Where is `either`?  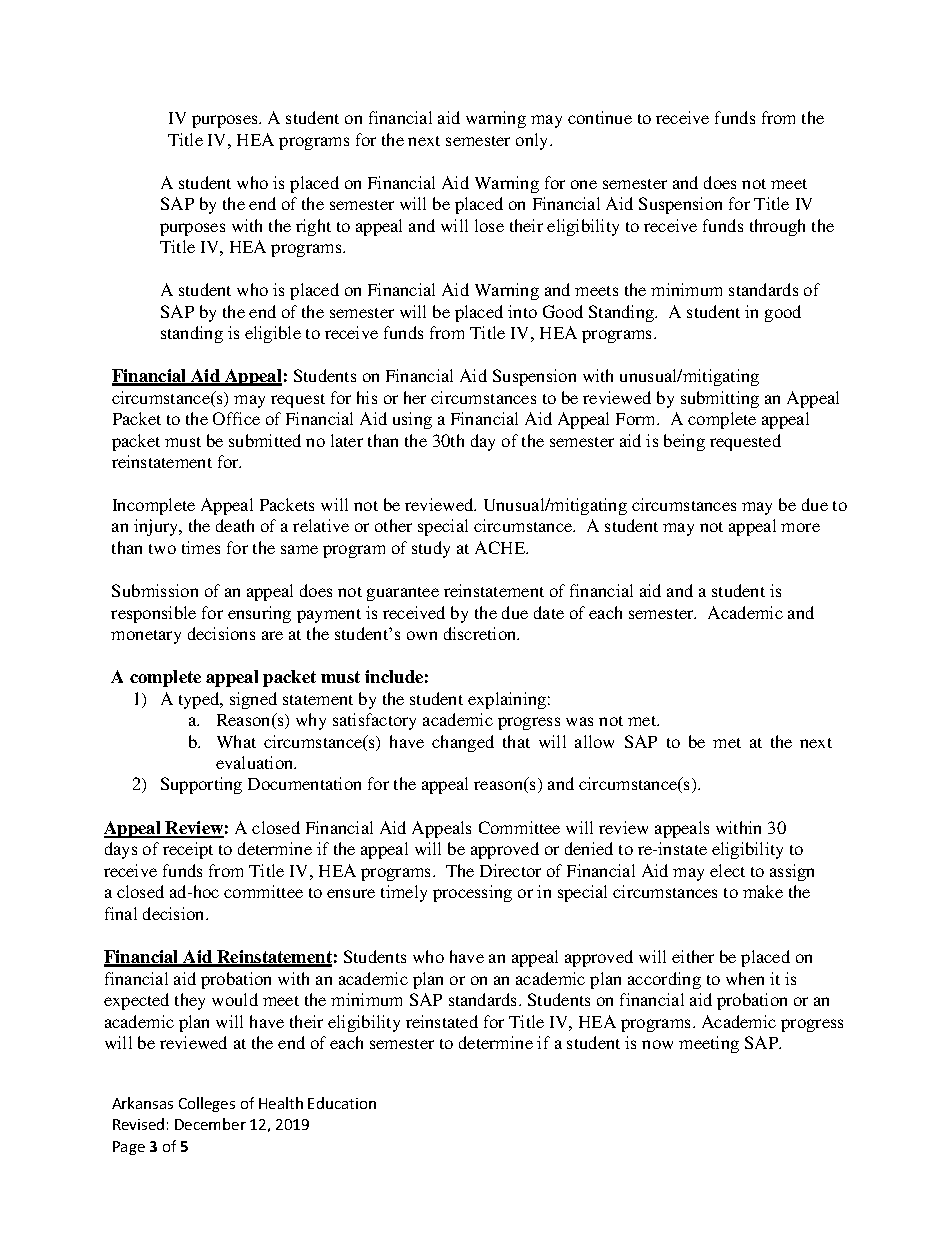
either is located at coordinates (693, 956).
